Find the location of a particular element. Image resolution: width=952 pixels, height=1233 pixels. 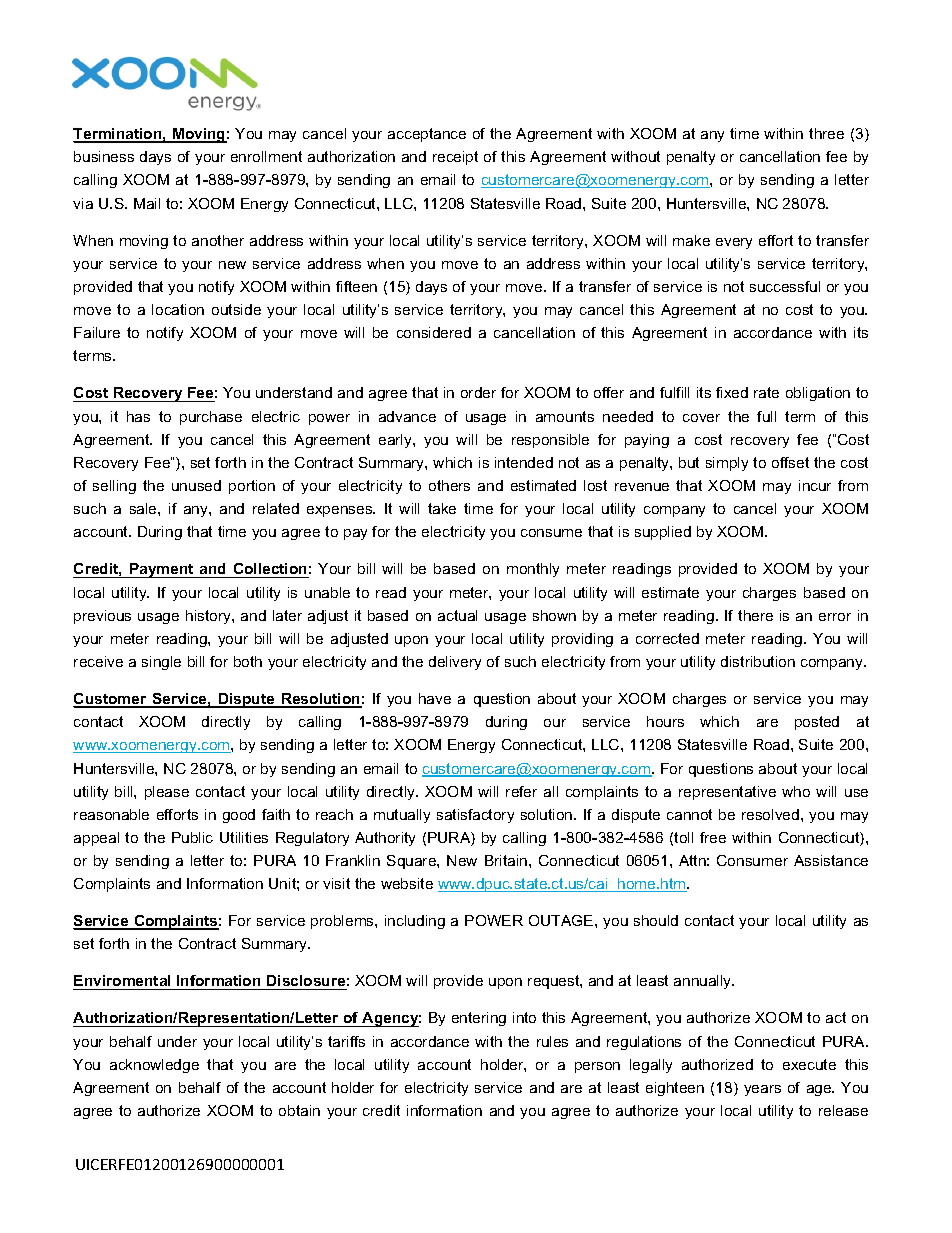

sale is located at coordinates (144, 508).
